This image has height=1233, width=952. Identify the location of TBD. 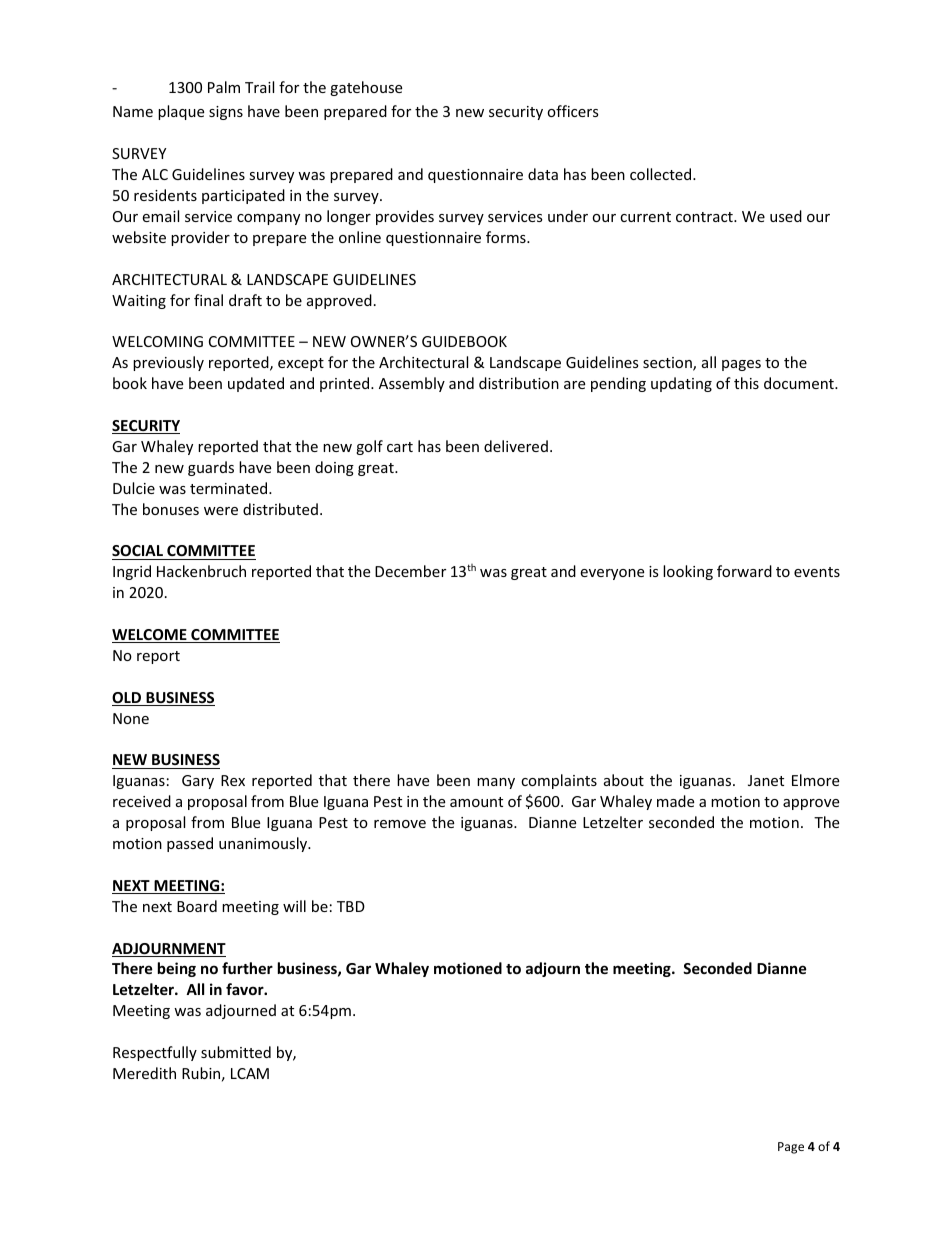
(351, 906).
